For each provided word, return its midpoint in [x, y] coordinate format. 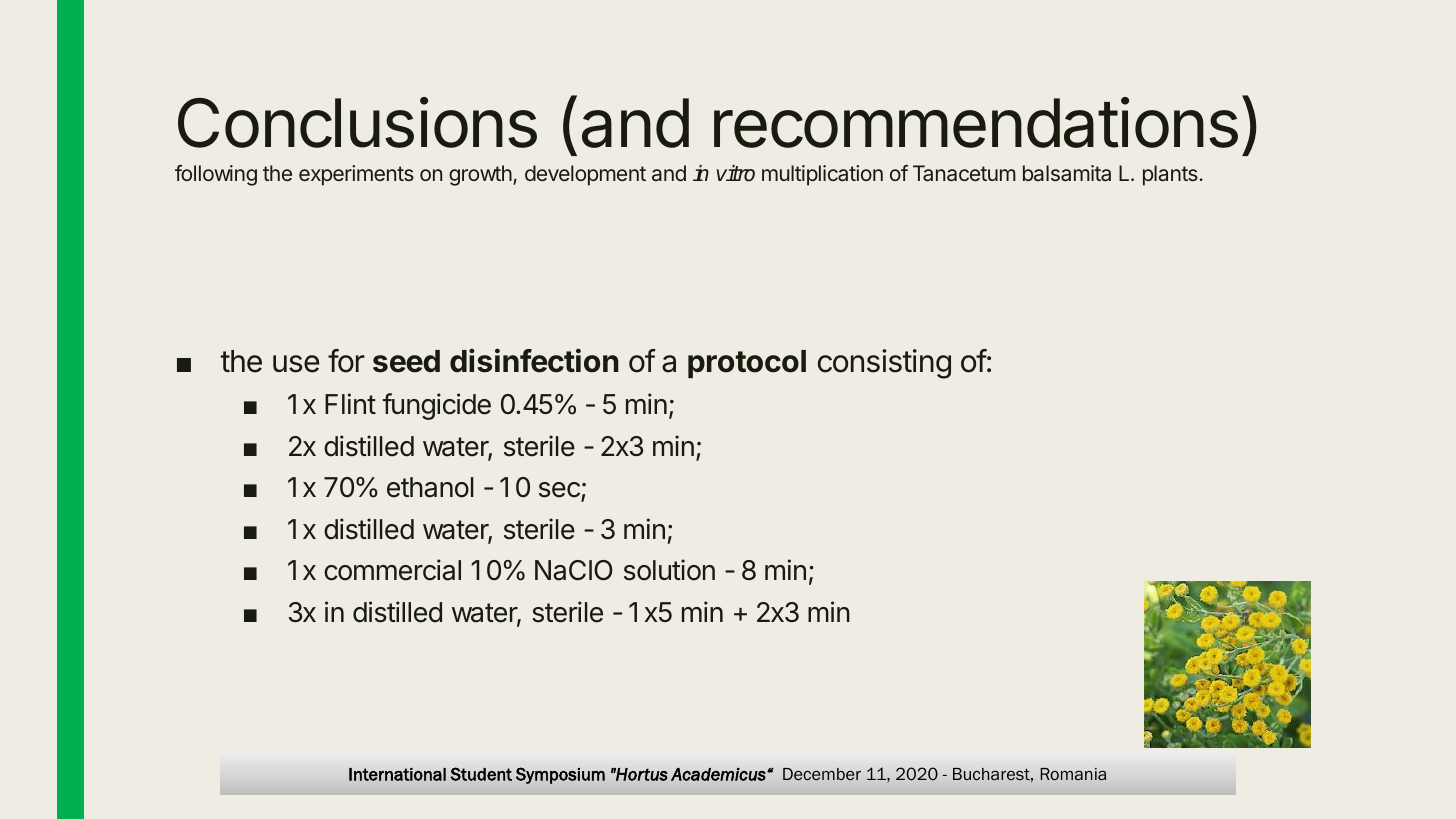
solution [669, 570]
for [346, 361]
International [397, 774]
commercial [392, 570]
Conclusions [357, 122]
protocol [747, 364]
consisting [884, 364]
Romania [1073, 774]
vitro [736, 173]
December [822, 774]
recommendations [976, 122]
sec [560, 491]
